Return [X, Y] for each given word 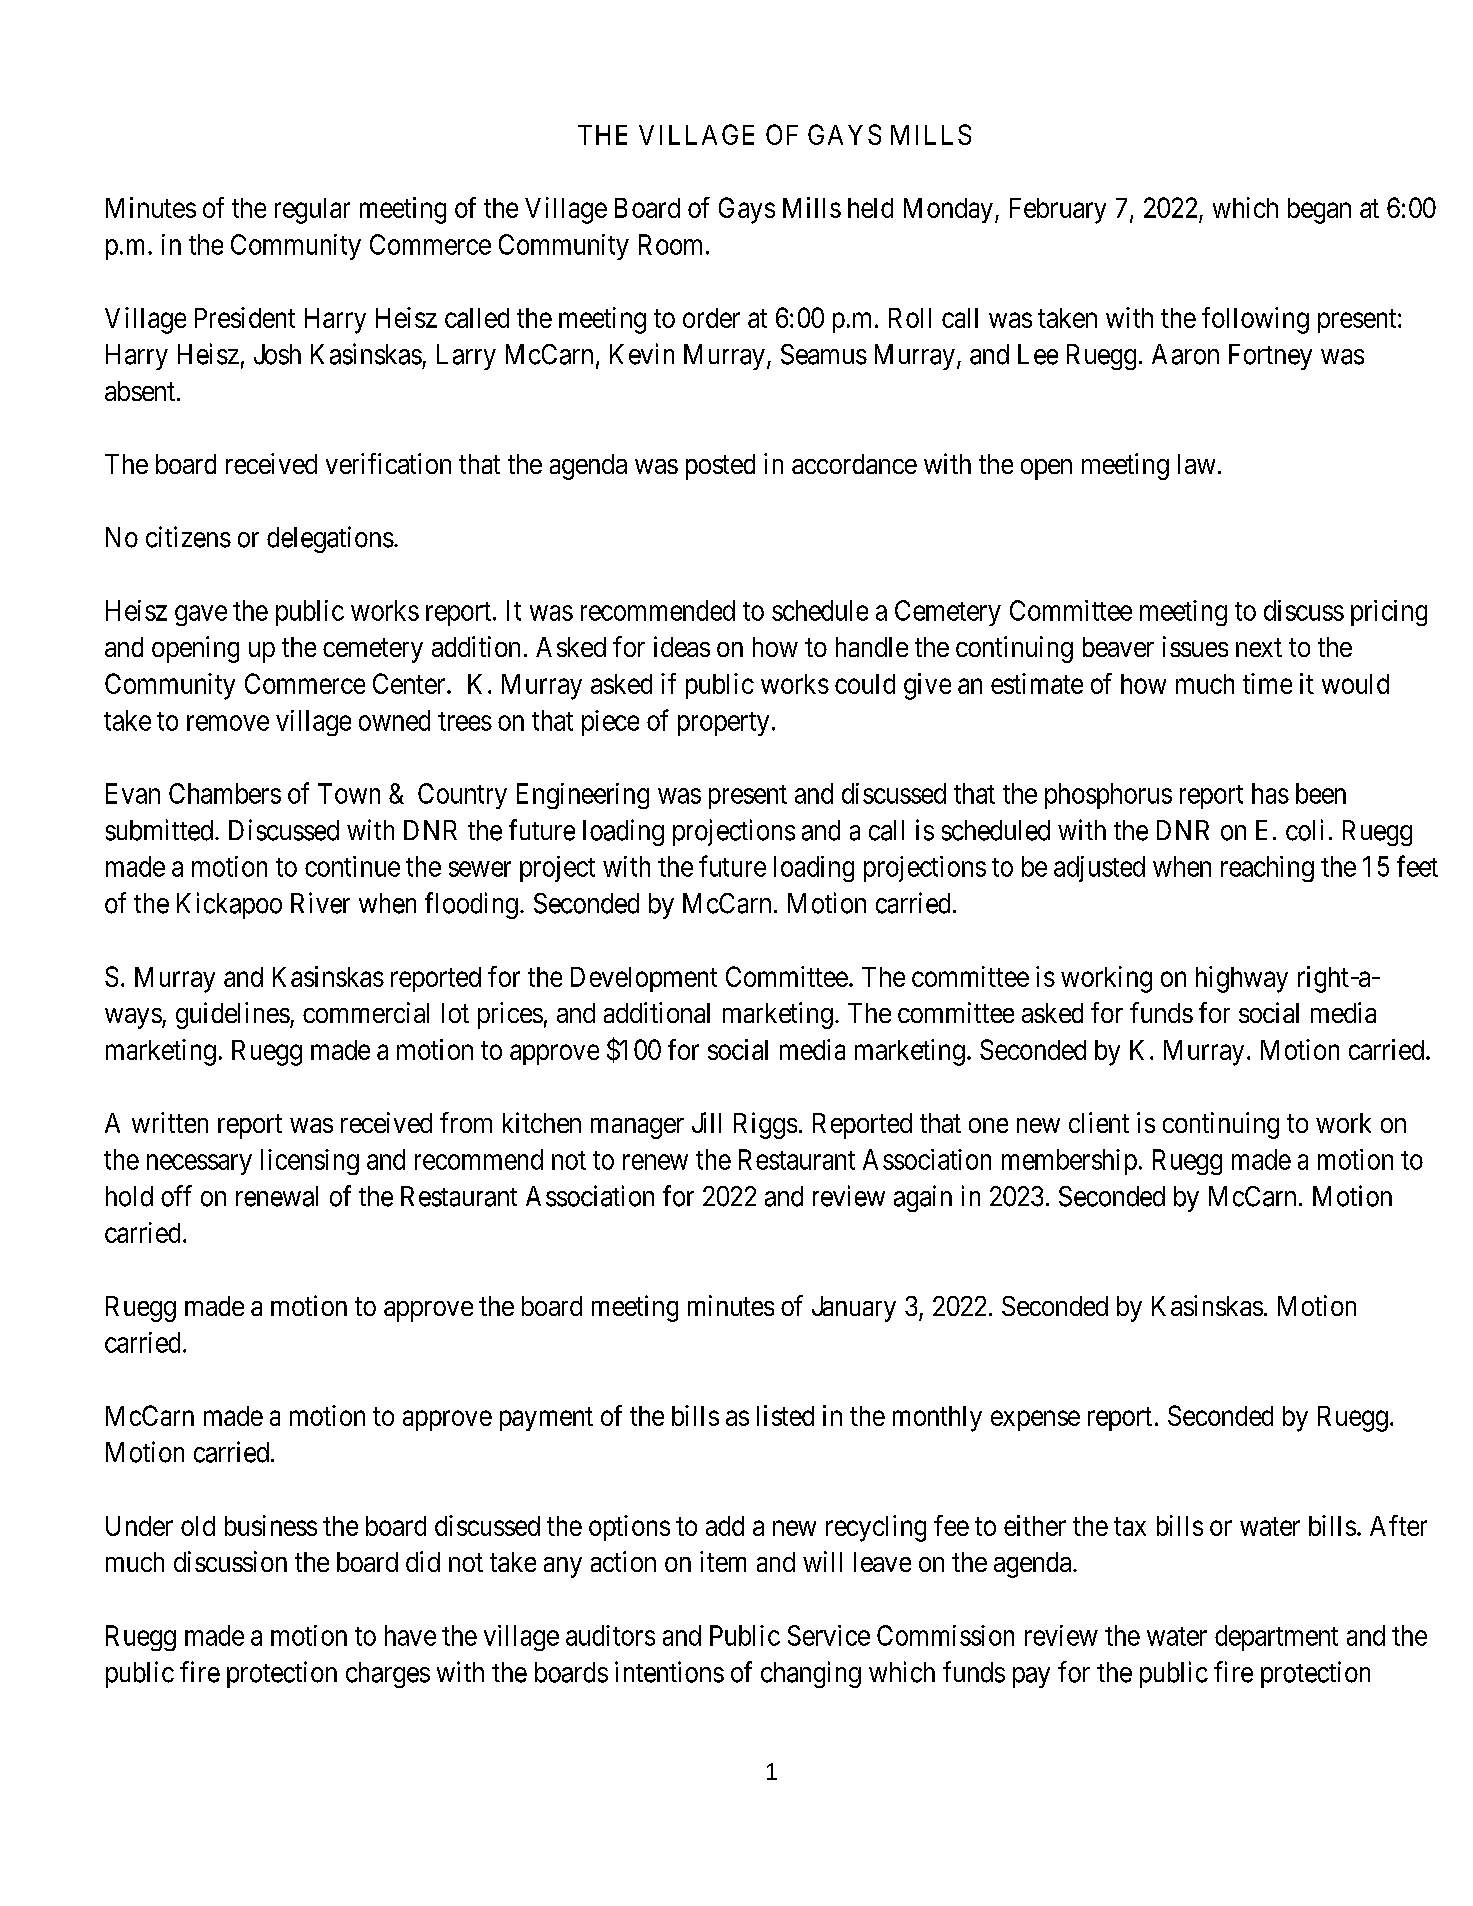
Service [829, 1635]
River [320, 903]
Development [644, 979]
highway [1242, 979]
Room [670, 244]
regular [312, 211]
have [410, 1635]
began [1319, 211]
